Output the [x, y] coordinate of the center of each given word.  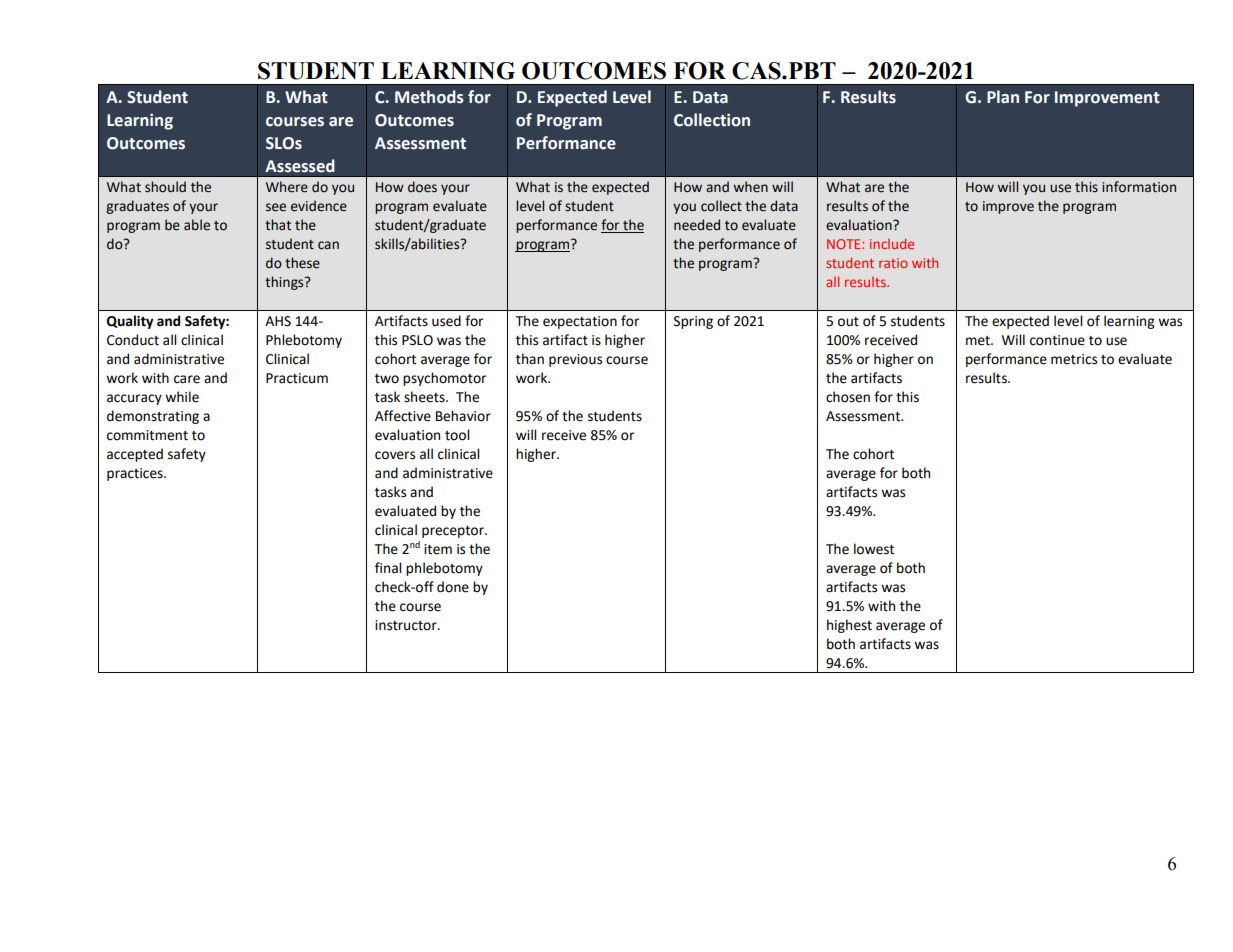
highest [849, 626]
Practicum [297, 378]
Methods [429, 97]
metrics [1074, 359]
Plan [1003, 97]
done [453, 587]
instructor [407, 625]
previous [575, 360]
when [750, 187]
